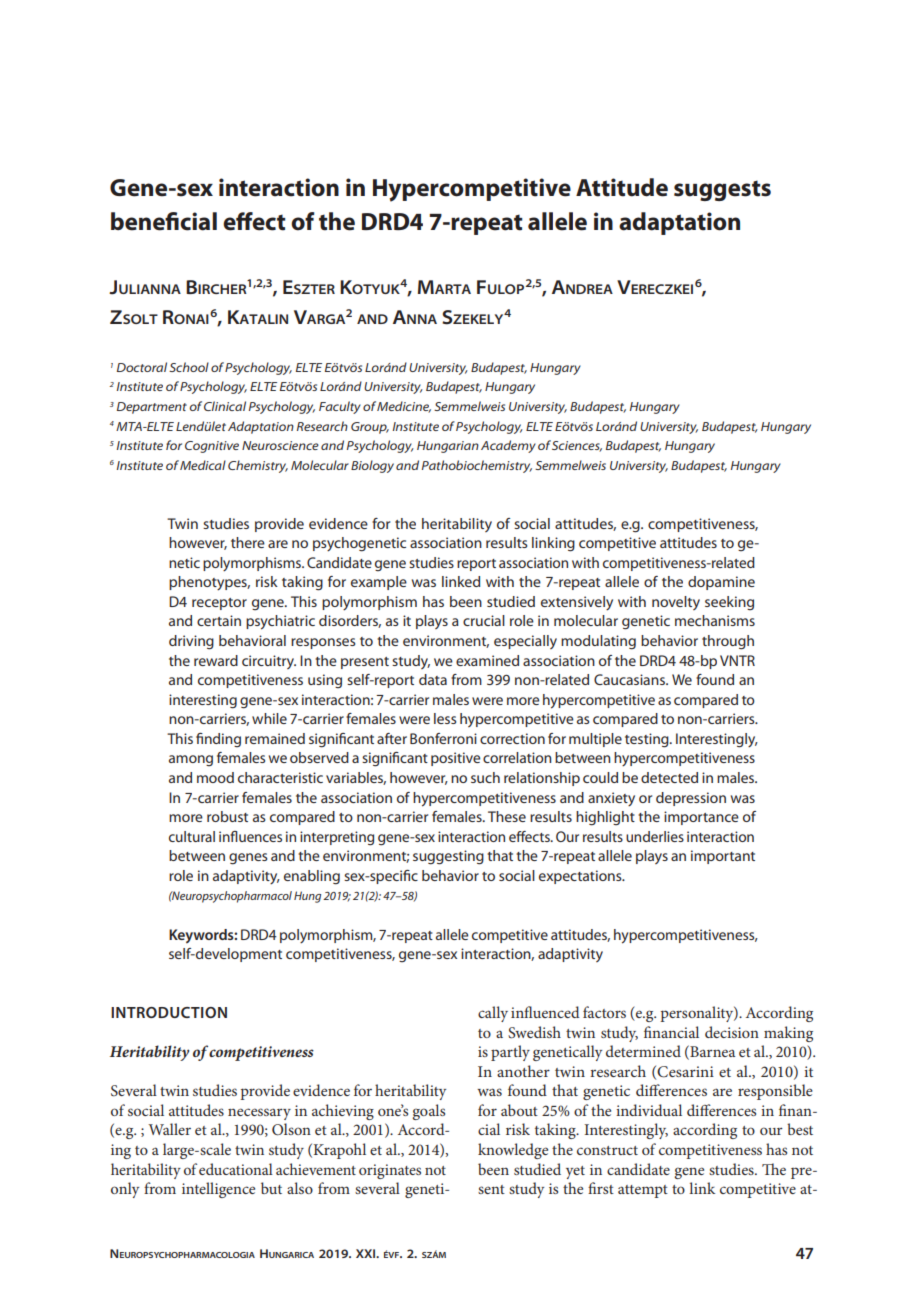  I want to click on Swedish, so click(534, 1032).
